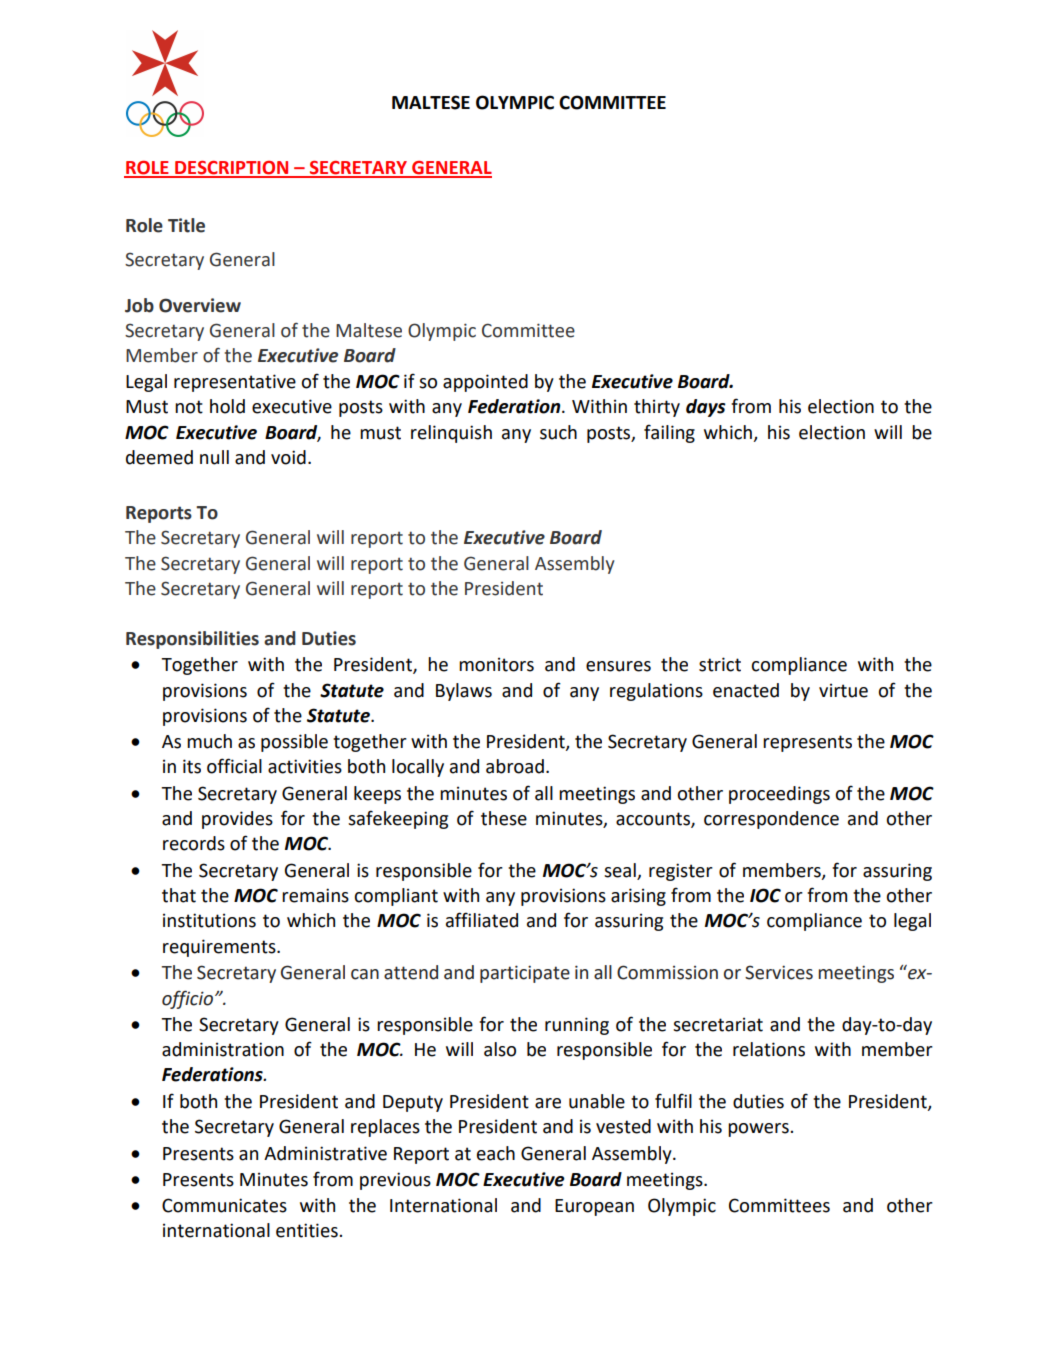 The image size is (1056, 1367). Describe the element at coordinates (746, 690) in the document. I see `enacted` at that location.
